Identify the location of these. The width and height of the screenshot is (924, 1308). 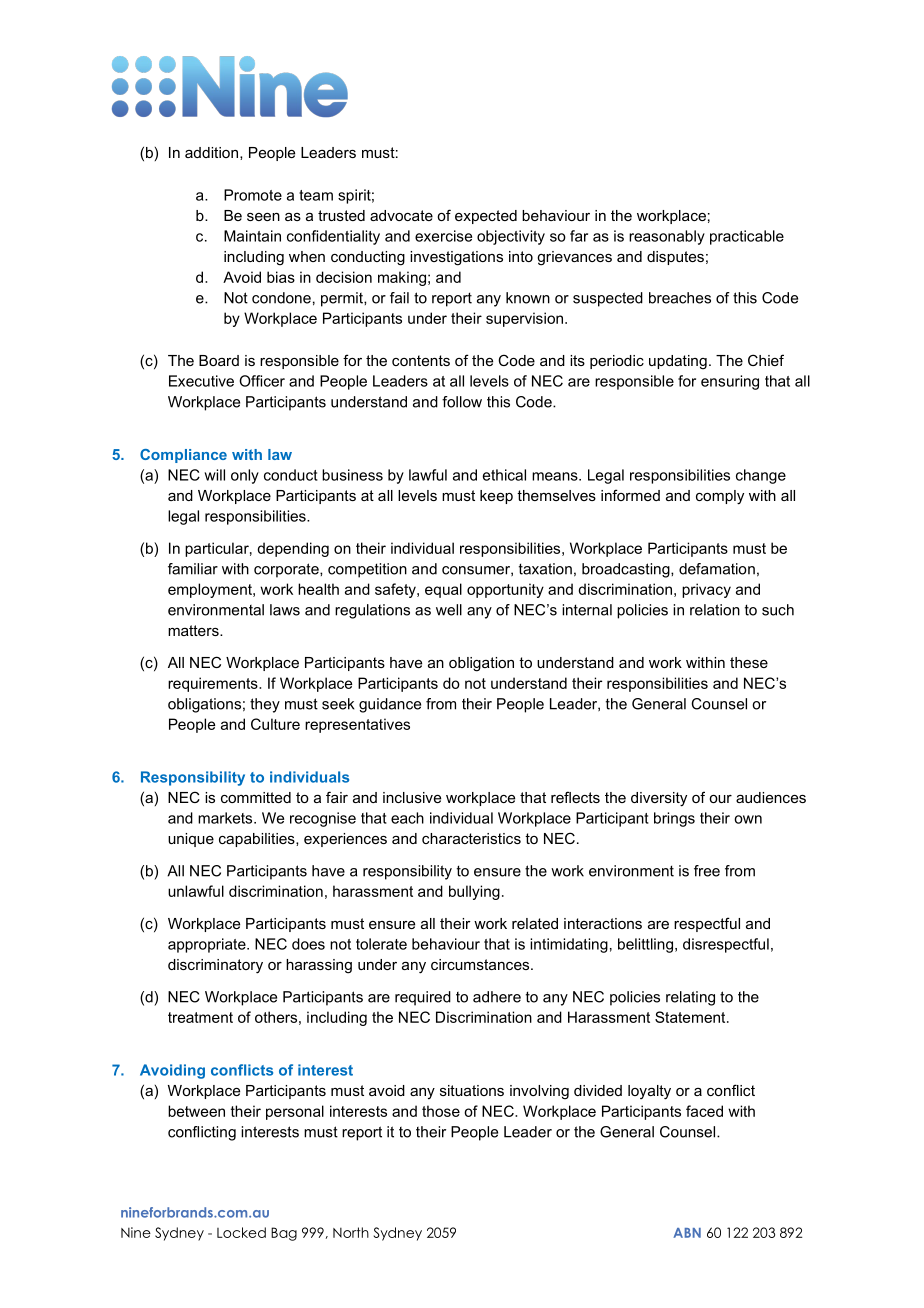
(749, 662).
